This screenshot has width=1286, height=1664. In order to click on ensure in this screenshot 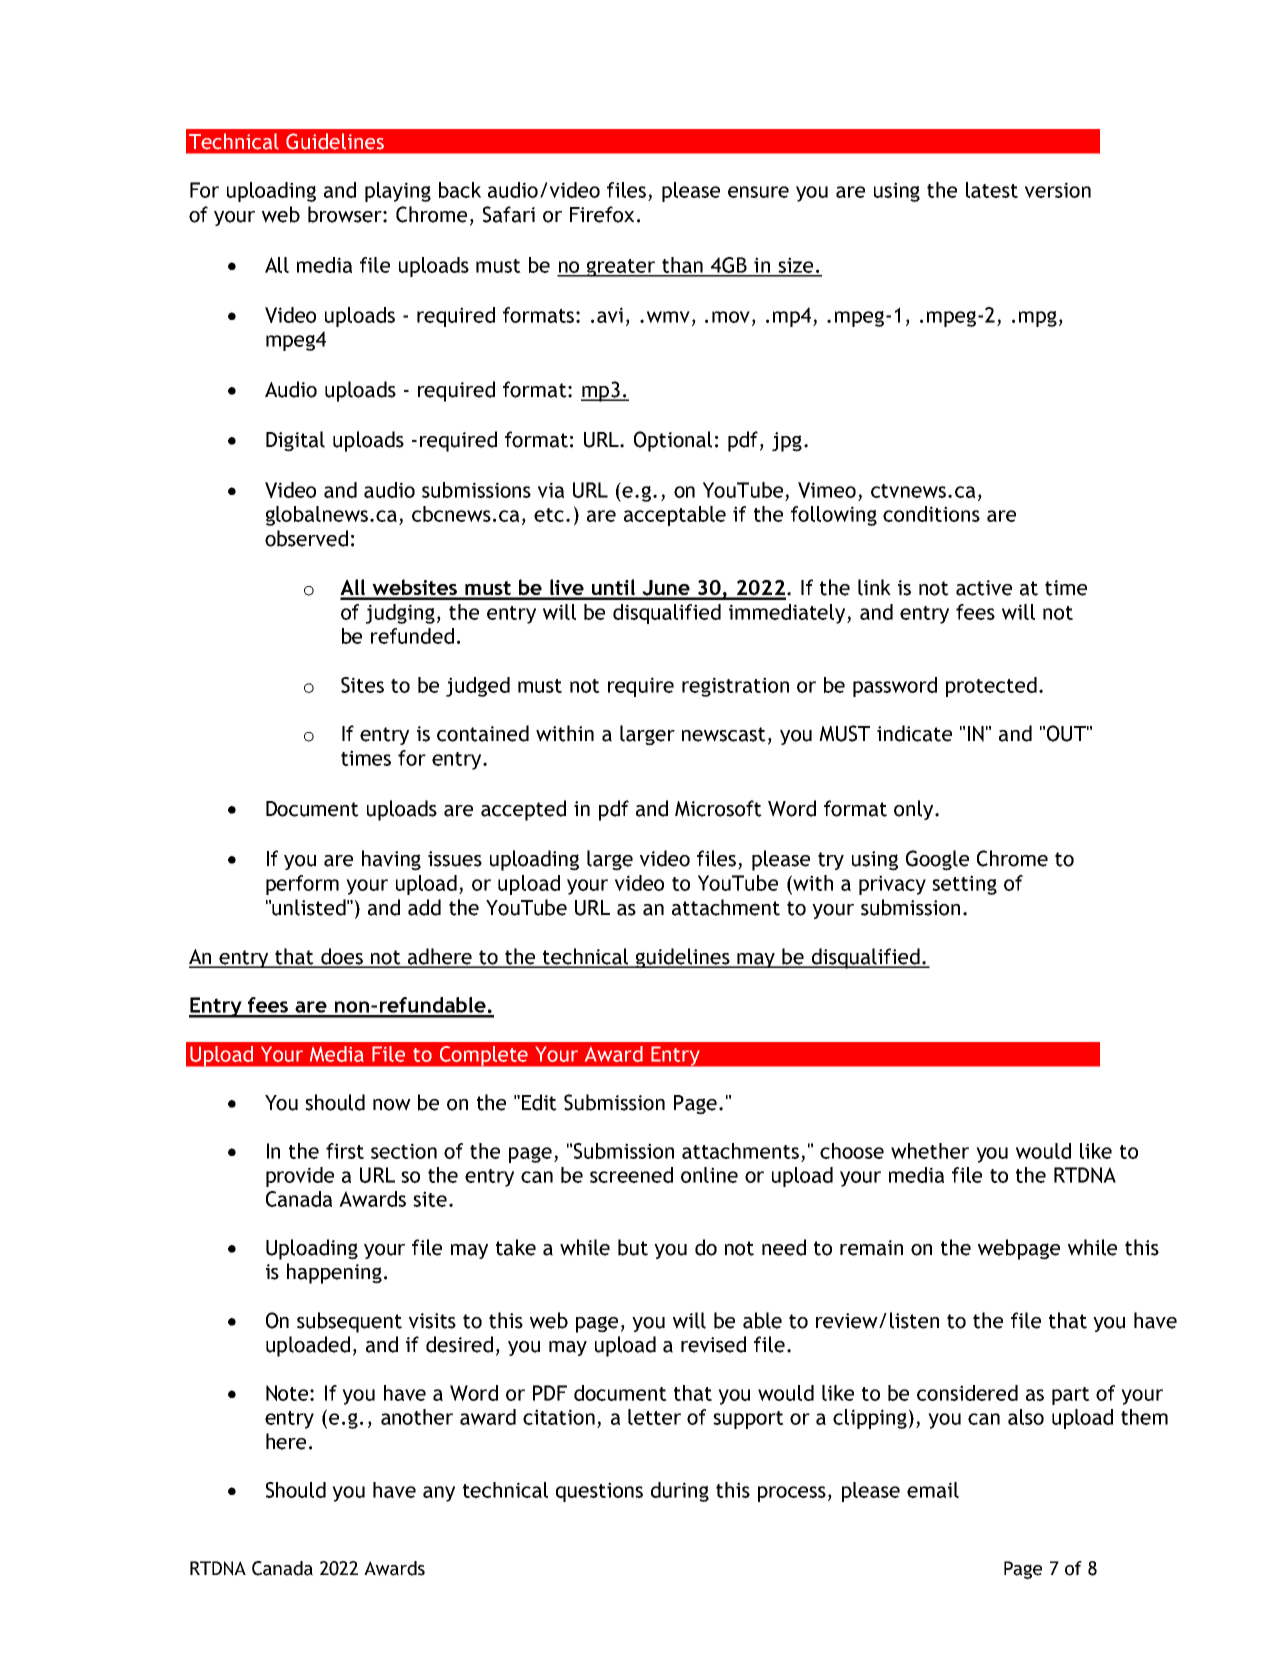, I will do `click(758, 192)`.
